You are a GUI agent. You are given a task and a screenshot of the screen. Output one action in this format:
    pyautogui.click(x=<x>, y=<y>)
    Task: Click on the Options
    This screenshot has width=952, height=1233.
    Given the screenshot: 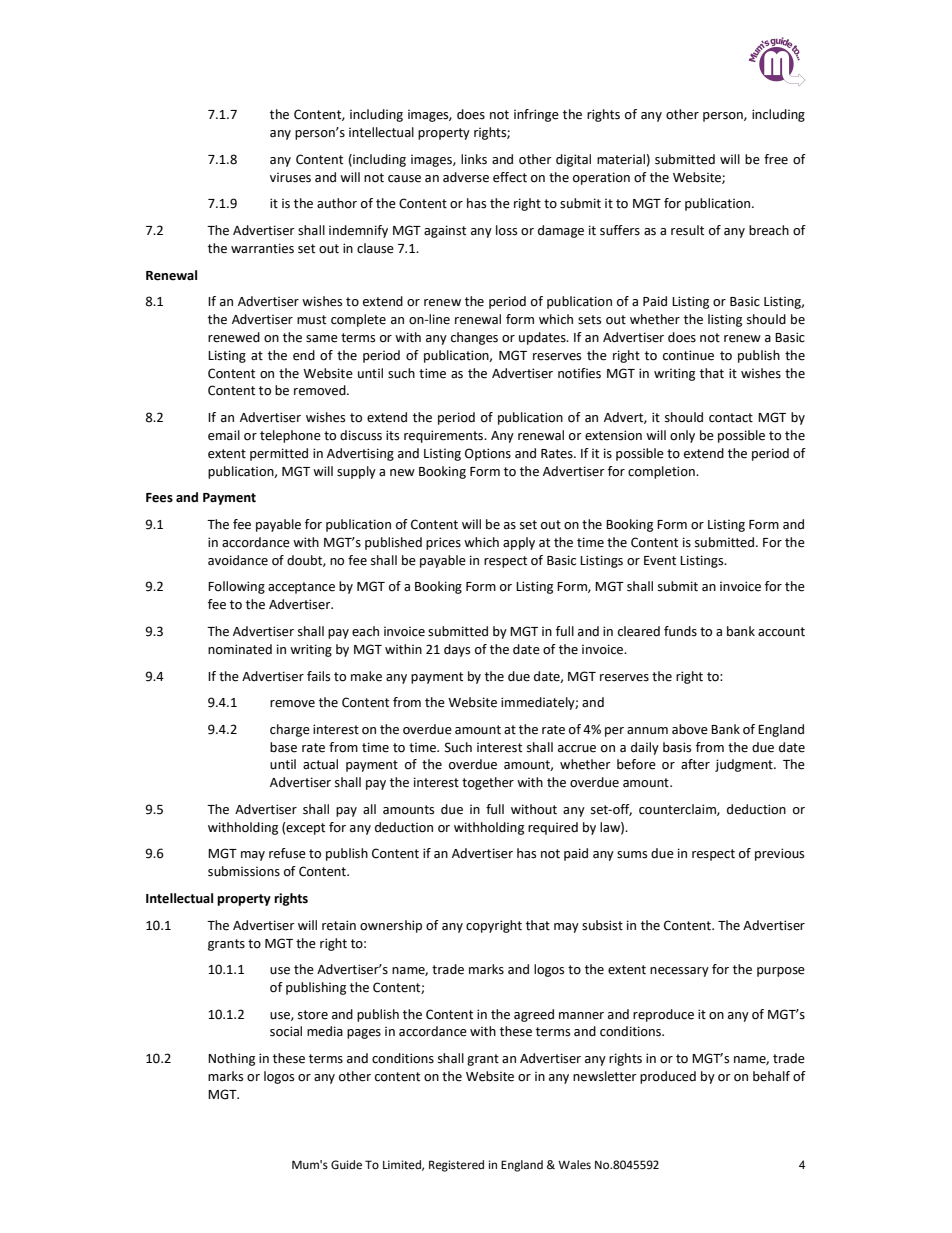 What is the action you would take?
    pyautogui.click(x=488, y=454)
